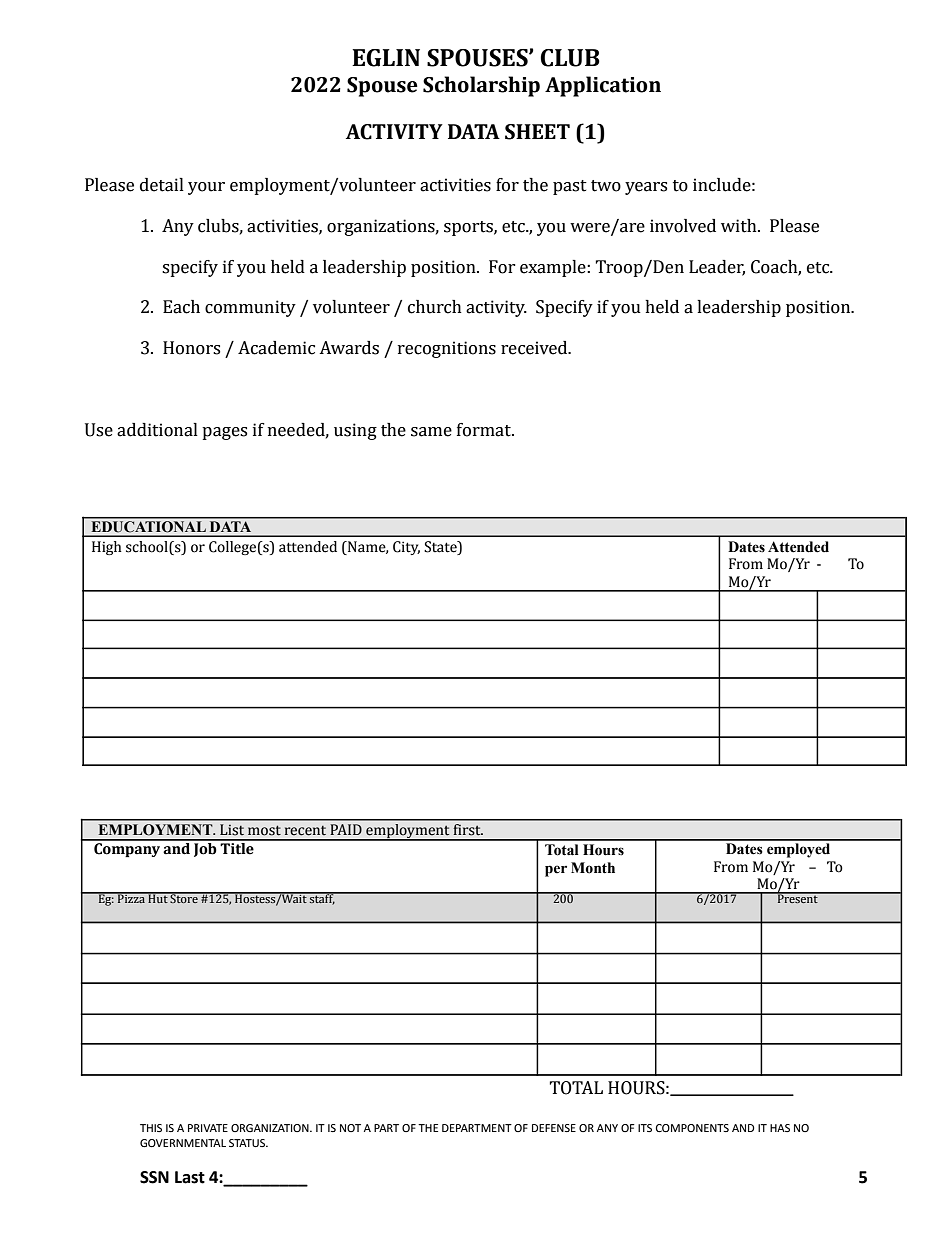 Image resolution: width=952 pixels, height=1233 pixels. Describe the element at coordinates (481, 86) in the screenshot. I see `Scholarship` at that location.
